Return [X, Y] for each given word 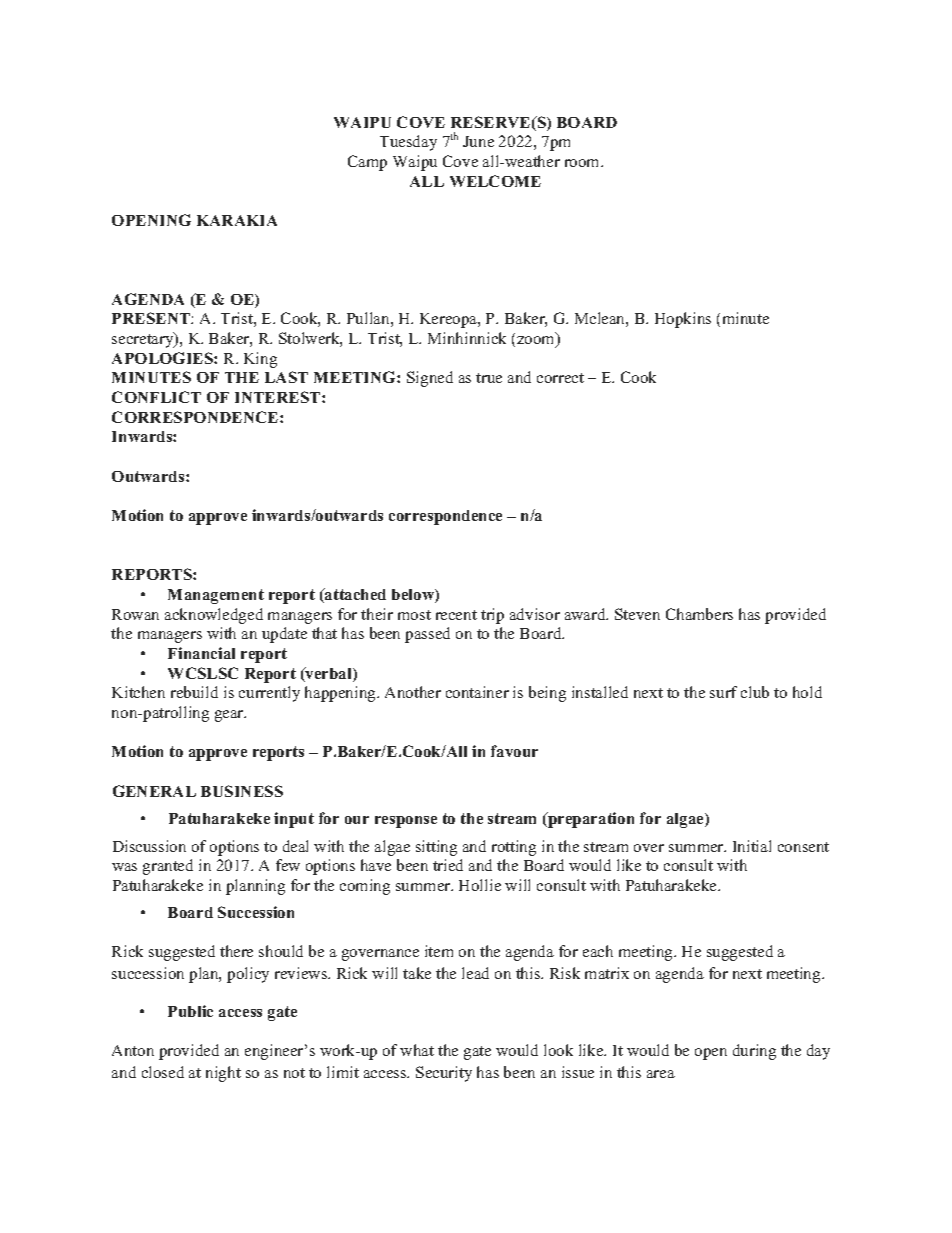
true [489, 378]
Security [444, 1074]
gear [230, 716]
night [223, 1074]
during [754, 1052]
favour [514, 751]
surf [723, 692]
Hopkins [683, 320]
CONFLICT [156, 397]
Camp [367, 163]
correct [560, 378]
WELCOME [495, 181]
